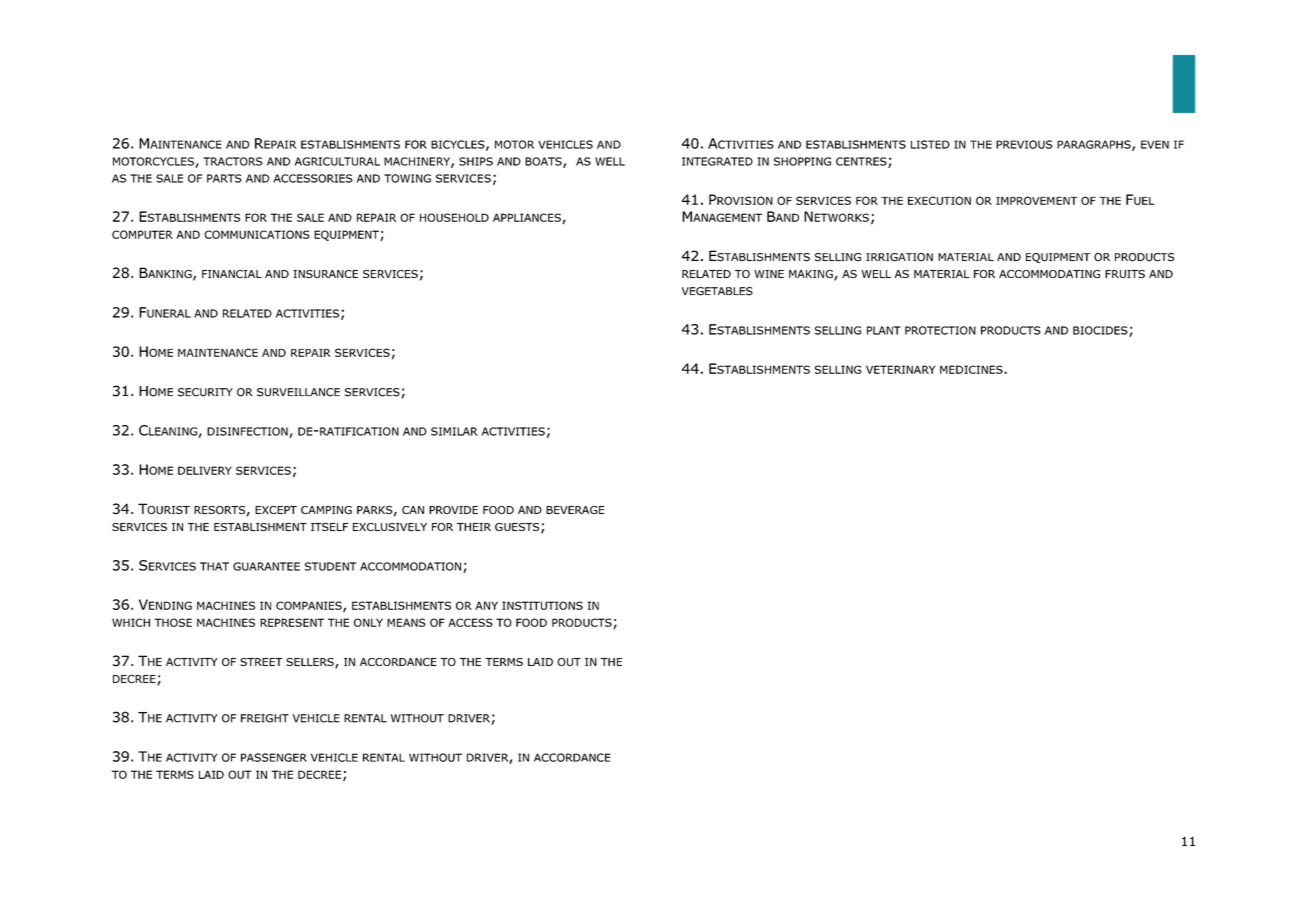 This page has width=1308, height=924. What do you see at coordinates (454, 431) in the page?
I see `SIMILAR` at bounding box center [454, 431].
